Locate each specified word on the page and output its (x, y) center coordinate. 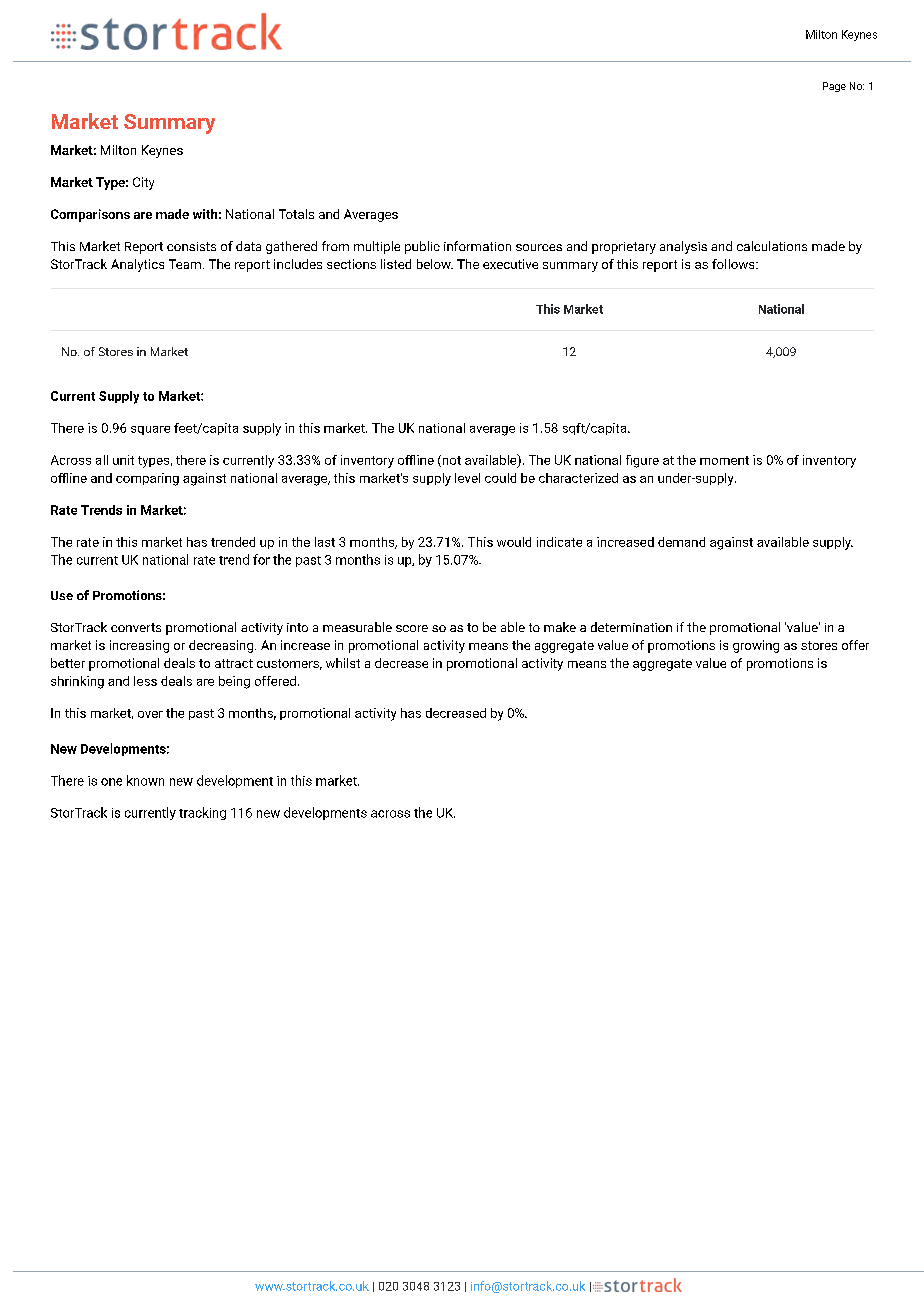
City (143, 183)
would (514, 542)
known (145, 780)
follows (733, 264)
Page (834, 87)
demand (681, 542)
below (435, 264)
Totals (296, 214)
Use (62, 595)
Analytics (137, 265)
